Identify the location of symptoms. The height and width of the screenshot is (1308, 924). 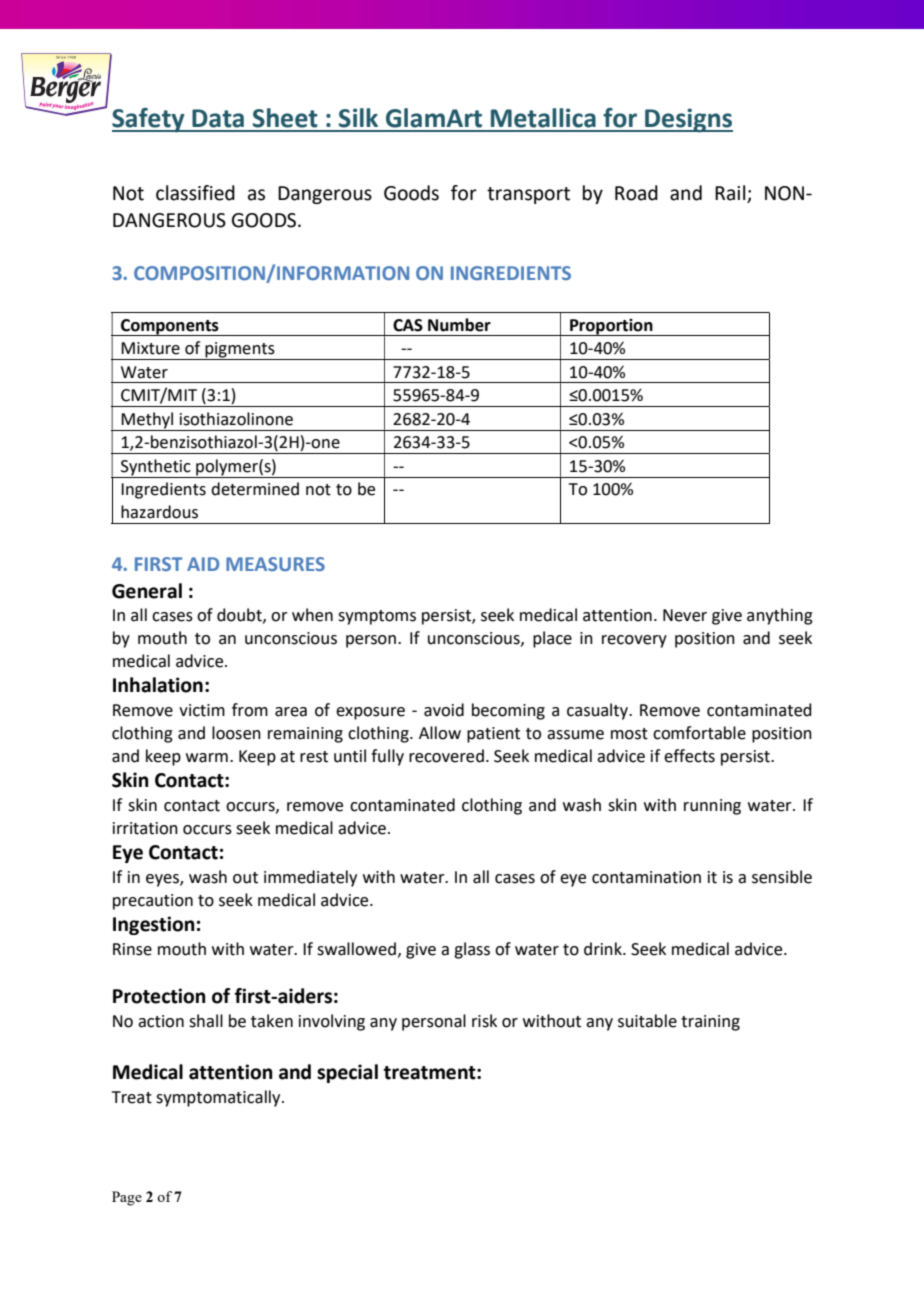
(377, 617).
